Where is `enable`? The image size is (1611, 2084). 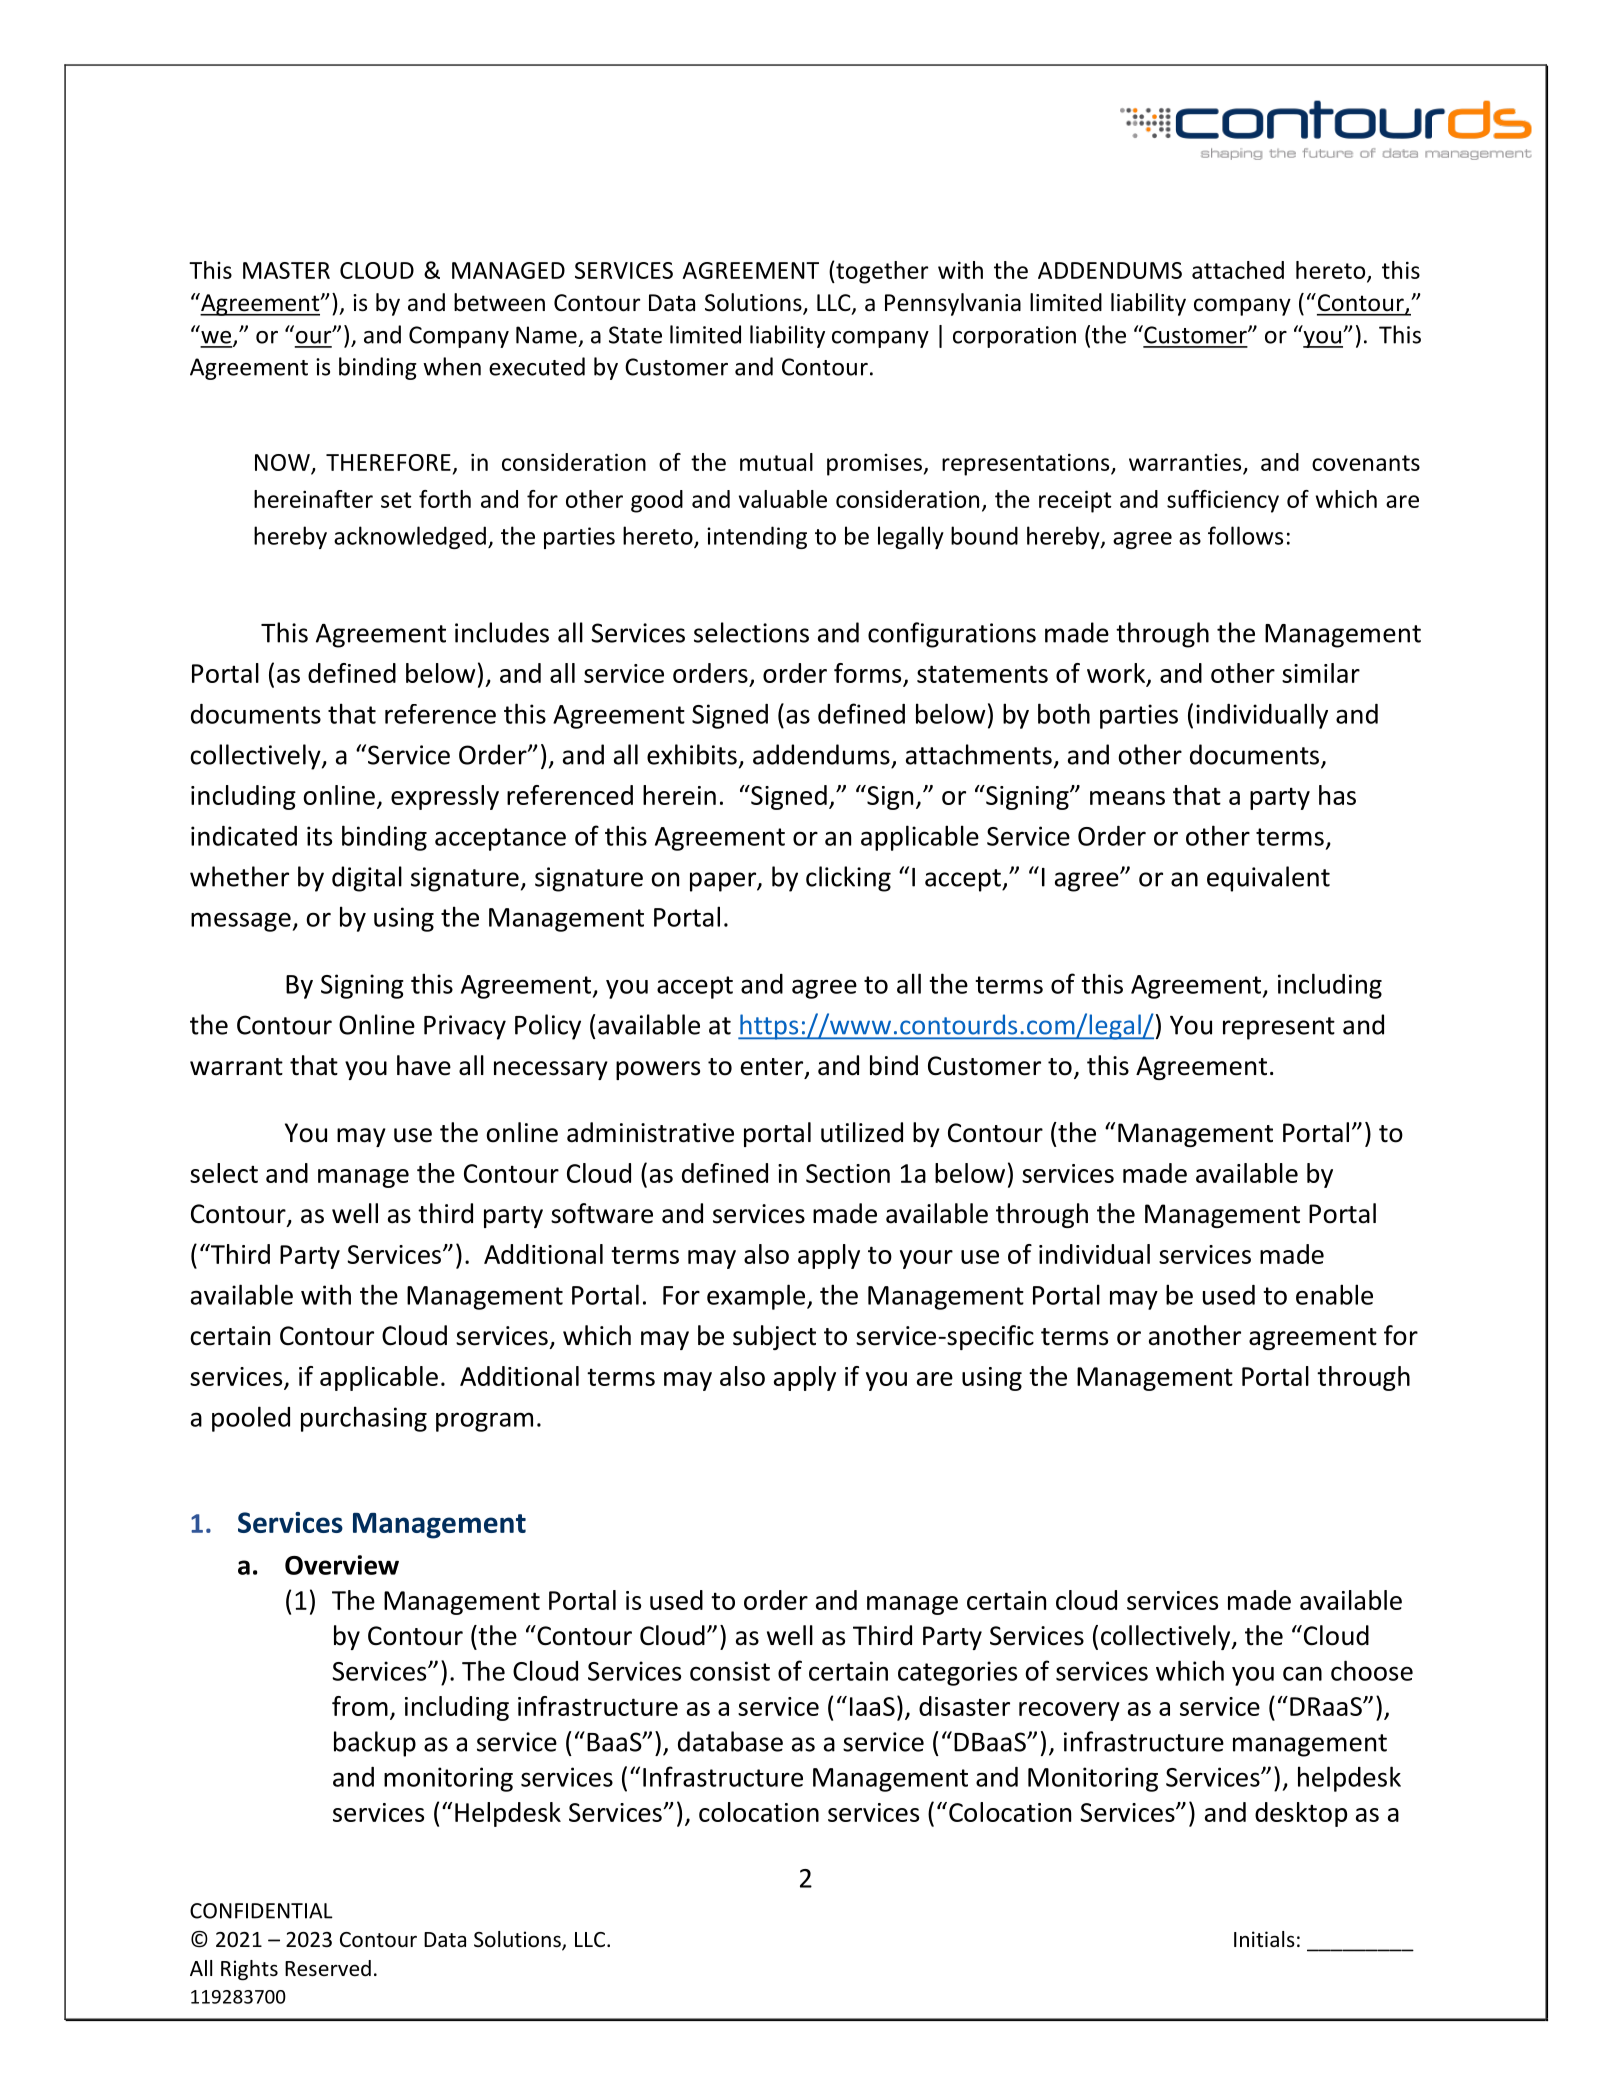
enable is located at coordinates (1334, 1294).
